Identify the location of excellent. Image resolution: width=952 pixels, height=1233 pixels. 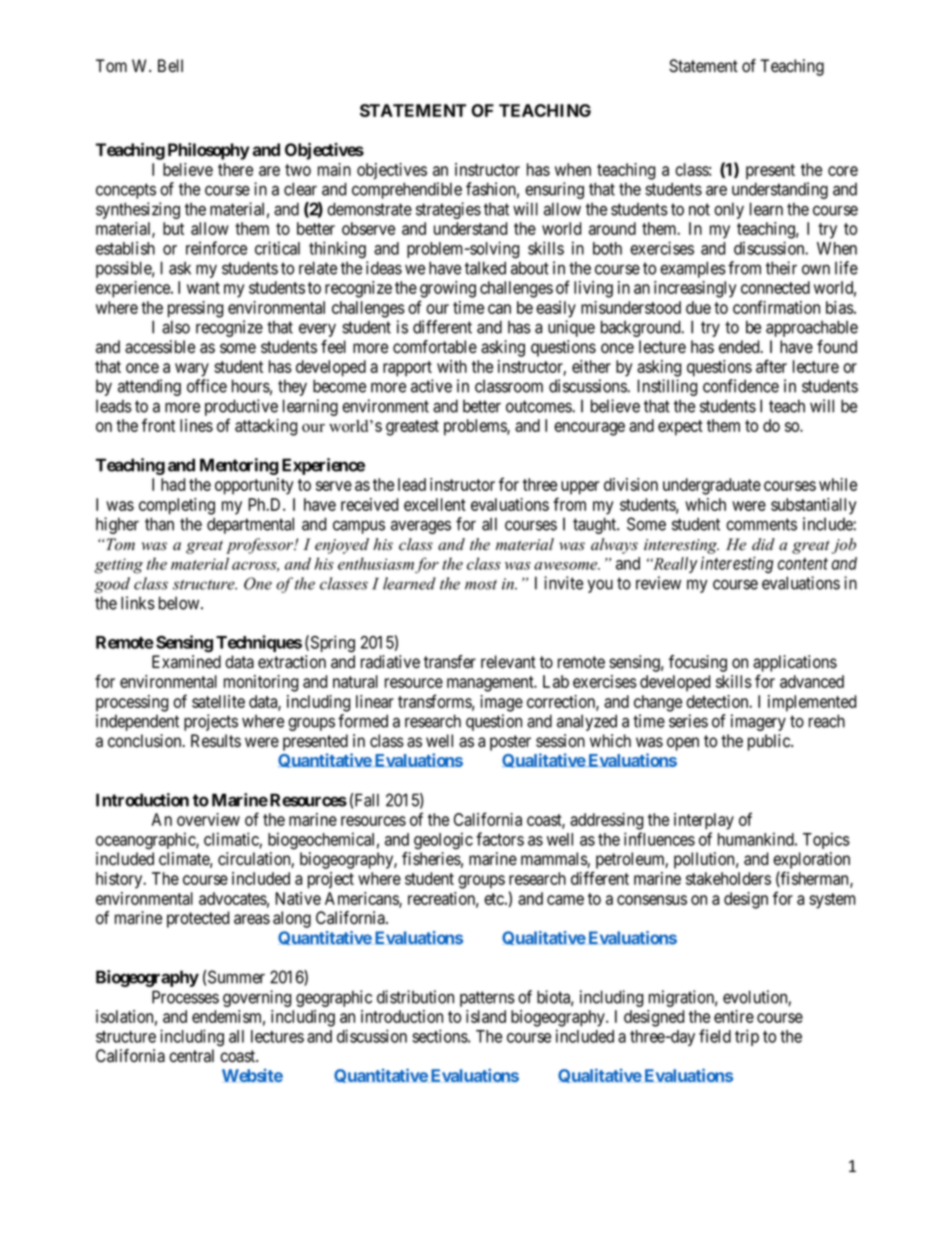
(435, 504).
